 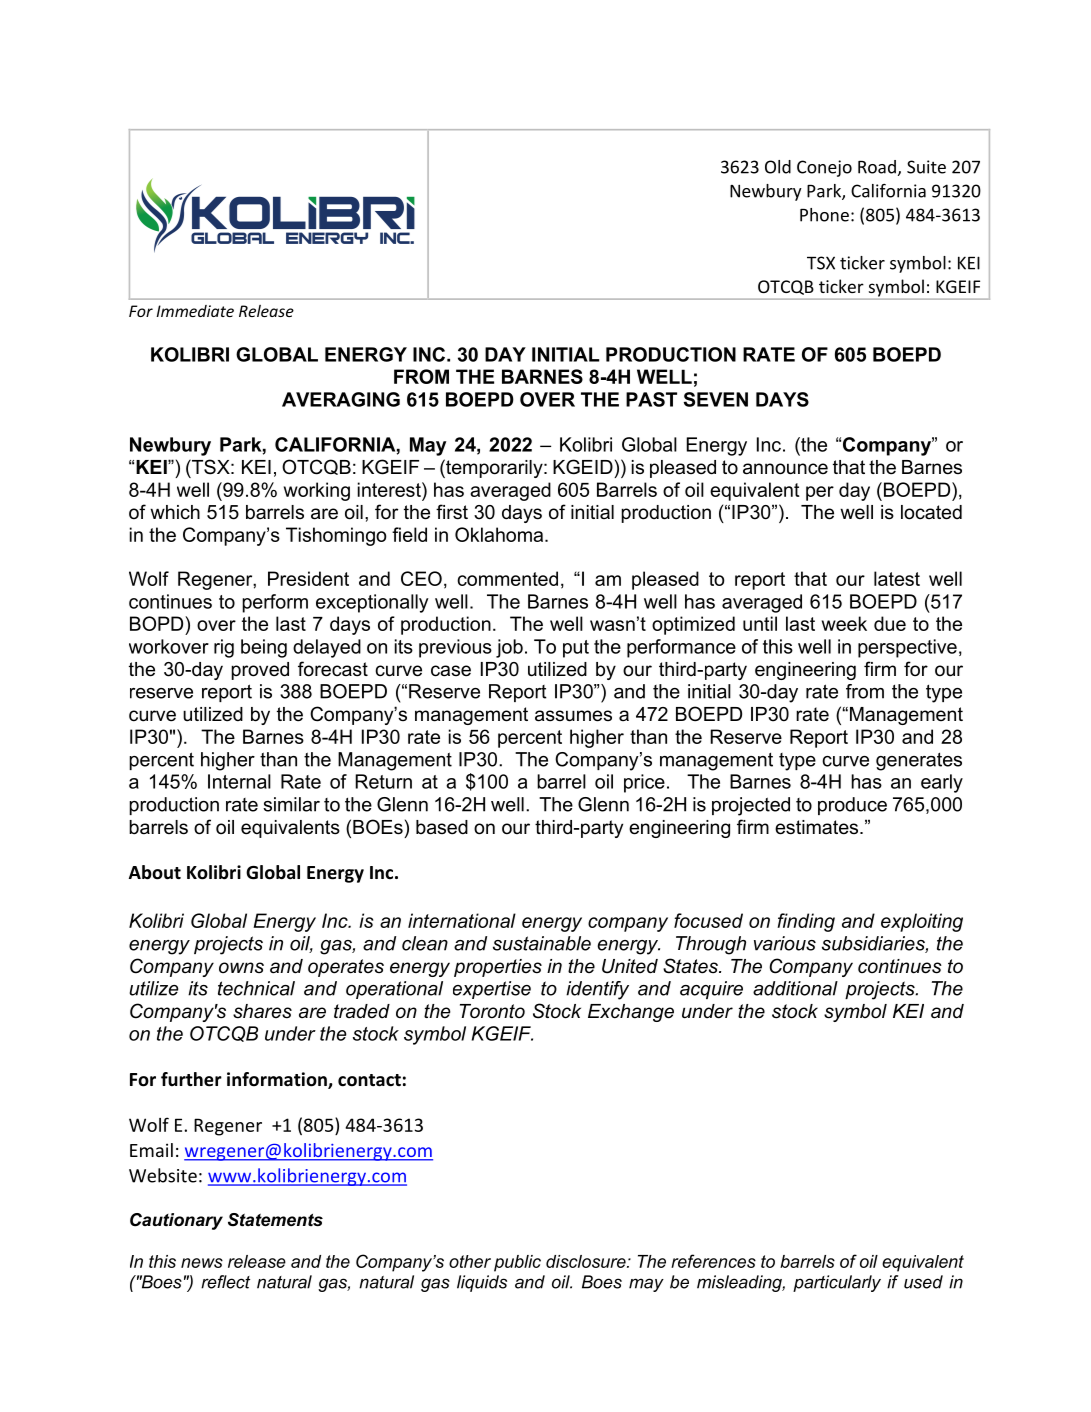 What do you see at coordinates (897, 578) in the document?
I see `latest` at bounding box center [897, 578].
